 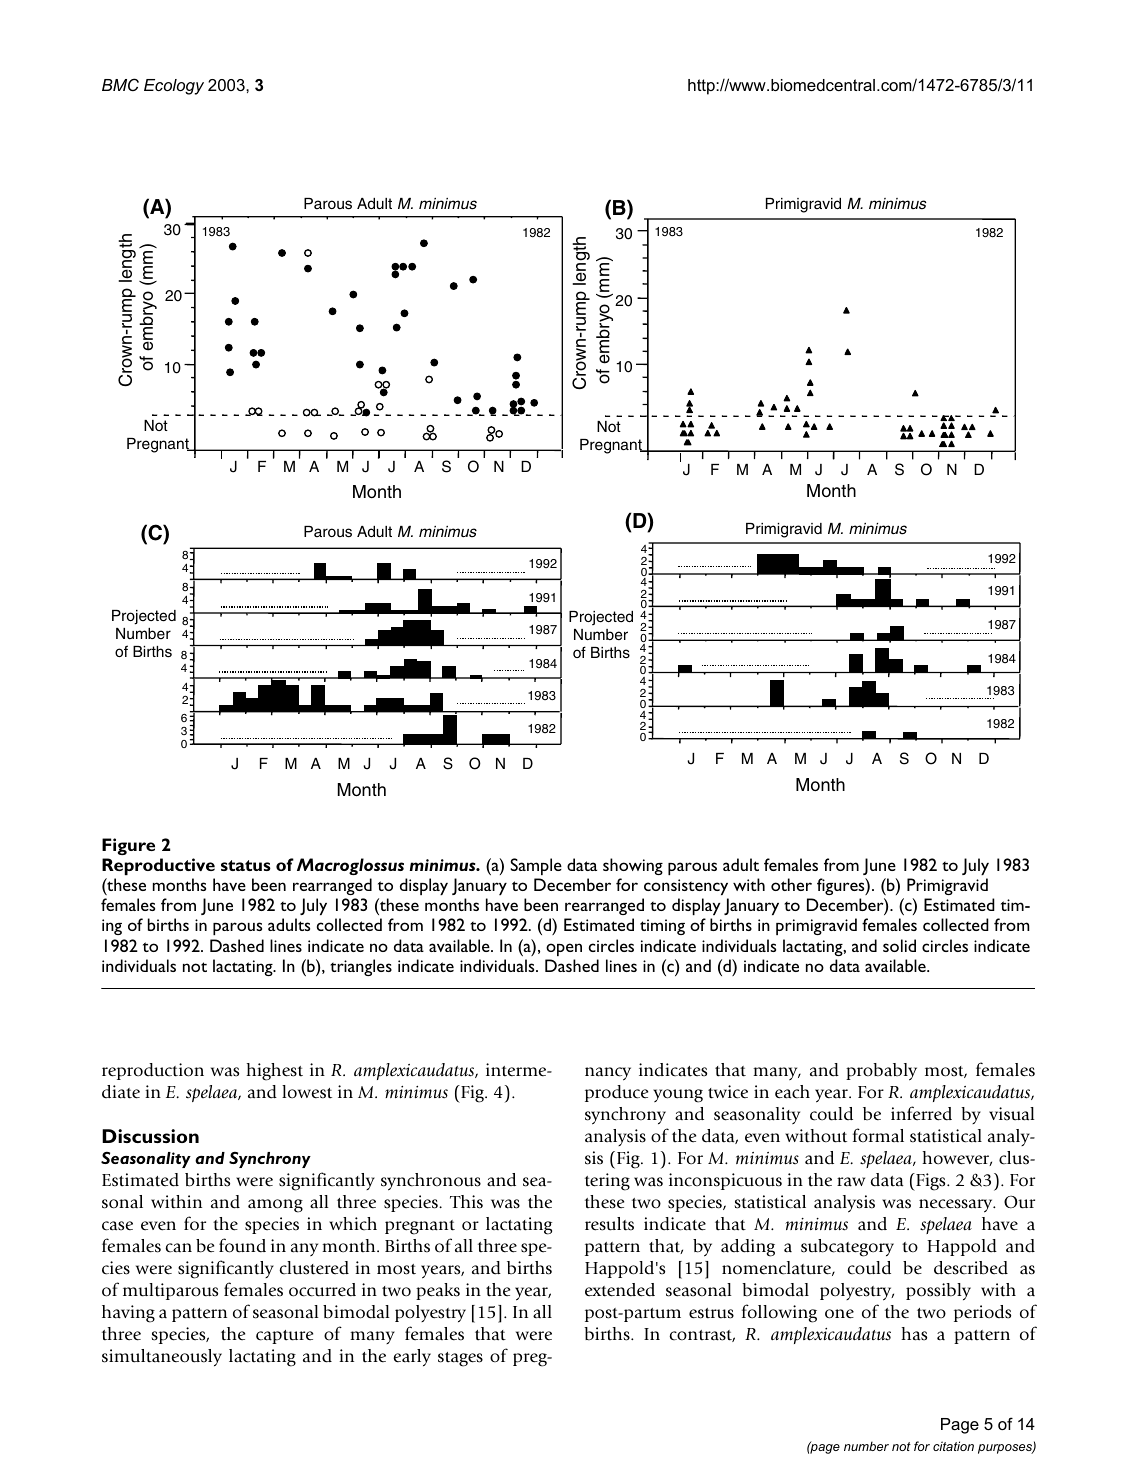 What do you see at coordinates (274, 1072) in the screenshot?
I see `highest` at bounding box center [274, 1072].
